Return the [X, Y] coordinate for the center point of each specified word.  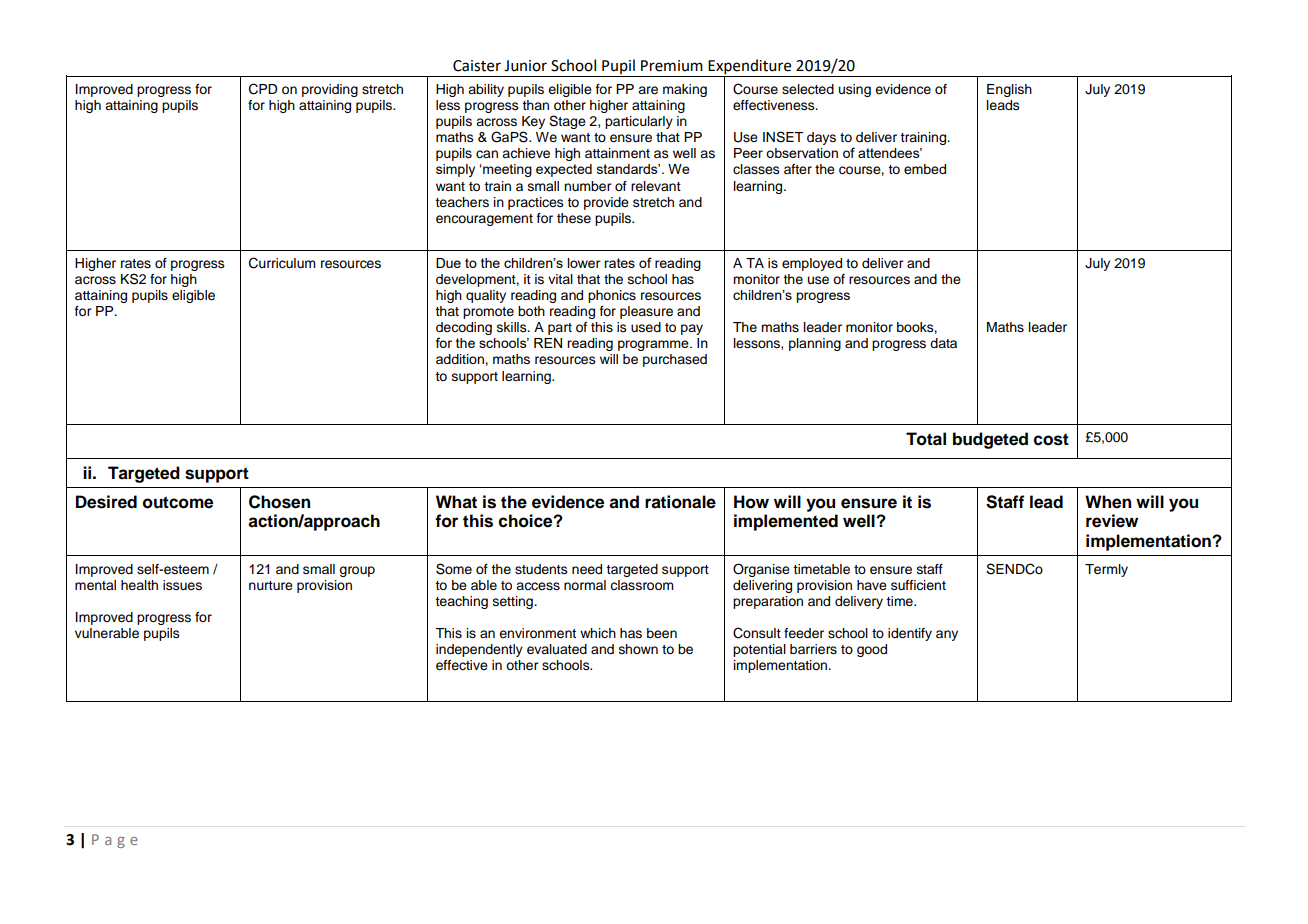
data [943, 343]
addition [461, 359]
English [1009, 90]
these [574, 218]
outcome [178, 502]
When [1108, 502]
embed [925, 169]
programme [654, 345]
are [648, 90]
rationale [680, 502]
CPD [263, 89]
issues [182, 585]
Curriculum [282, 263]
